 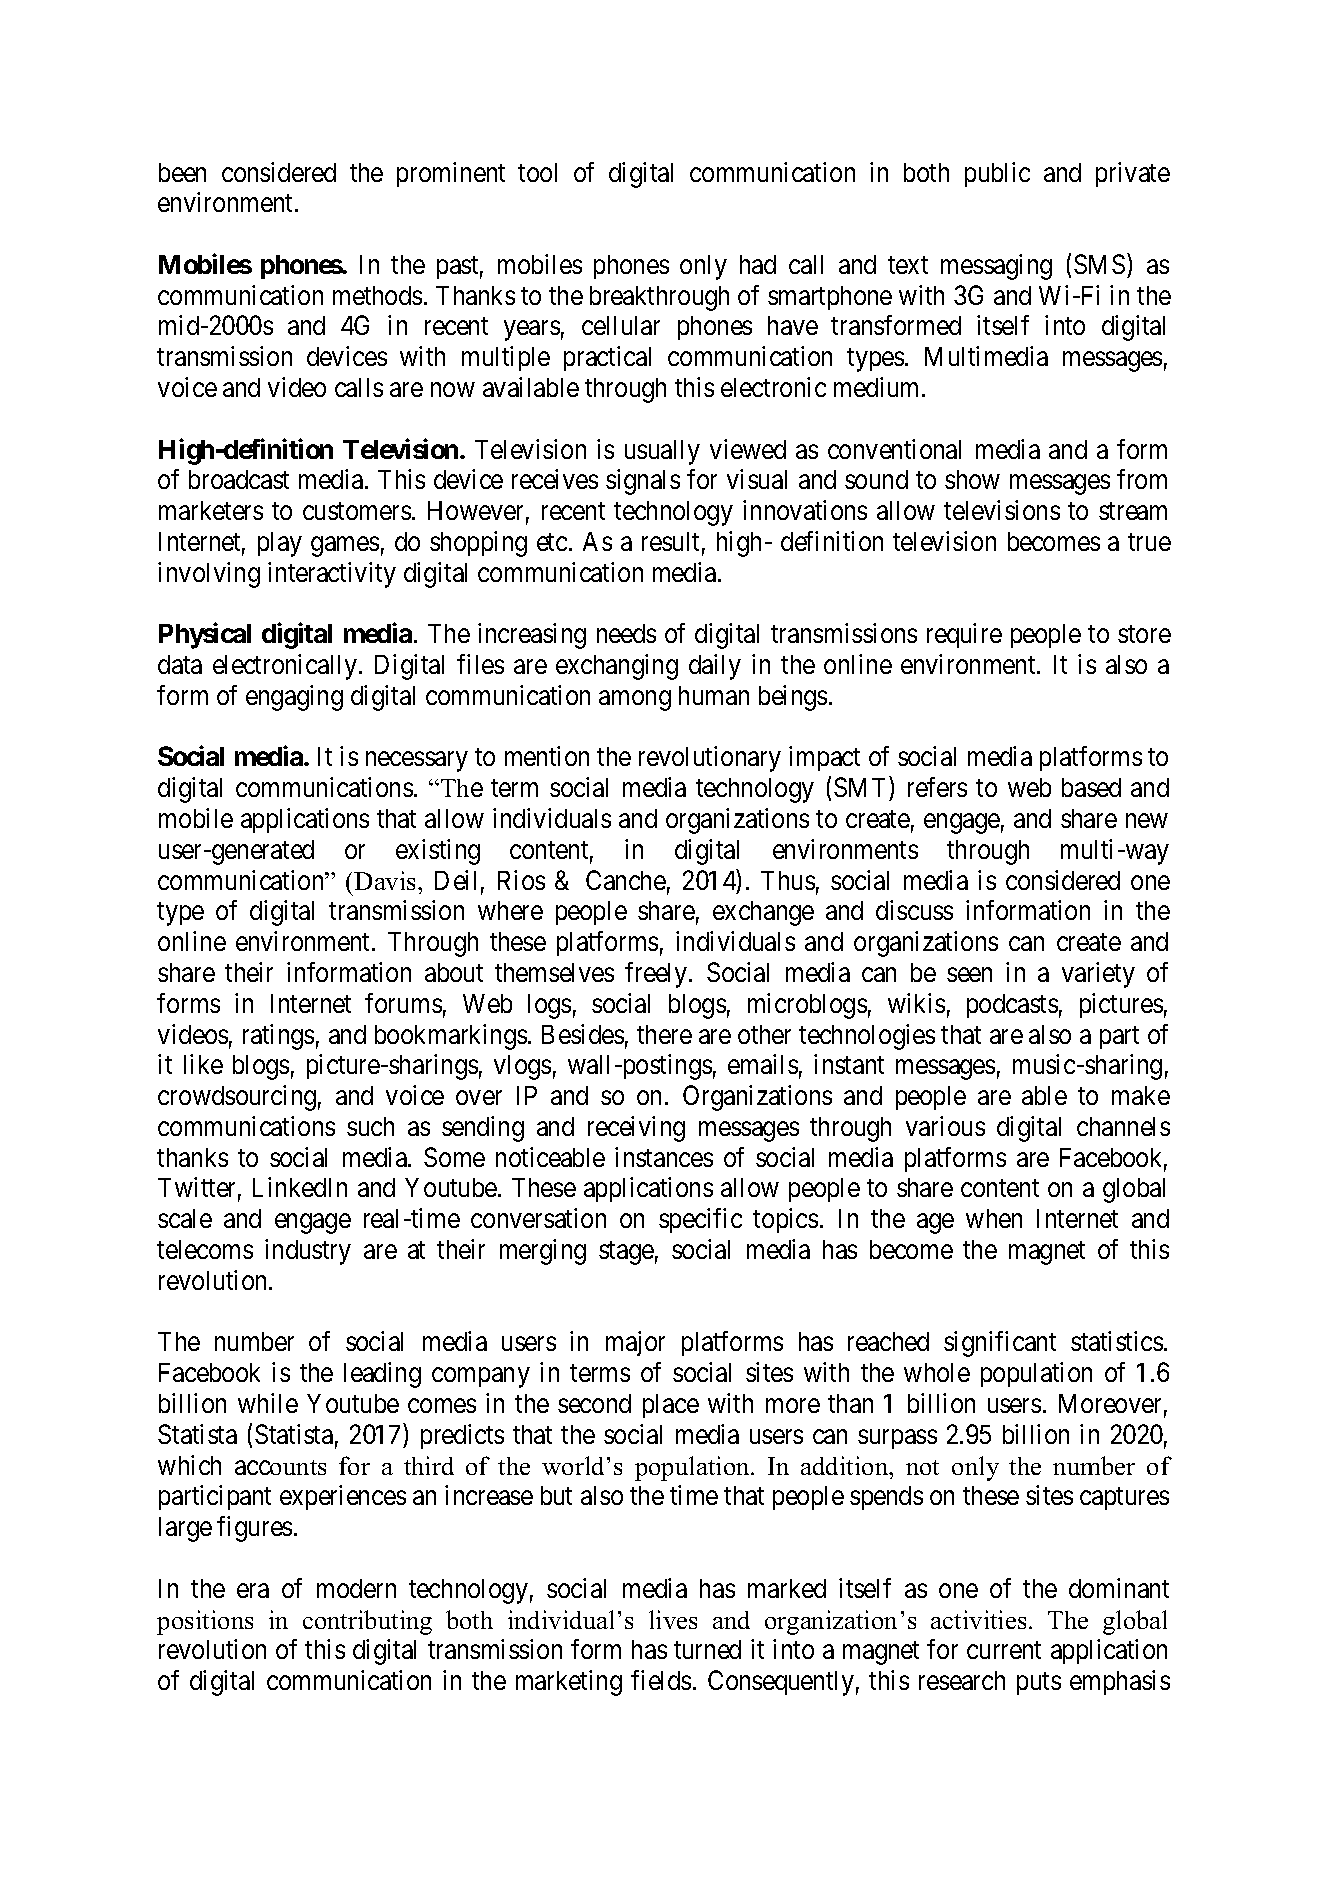 What do you see at coordinates (758, 264) in the screenshot?
I see `had` at bounding box center [758, 264].
